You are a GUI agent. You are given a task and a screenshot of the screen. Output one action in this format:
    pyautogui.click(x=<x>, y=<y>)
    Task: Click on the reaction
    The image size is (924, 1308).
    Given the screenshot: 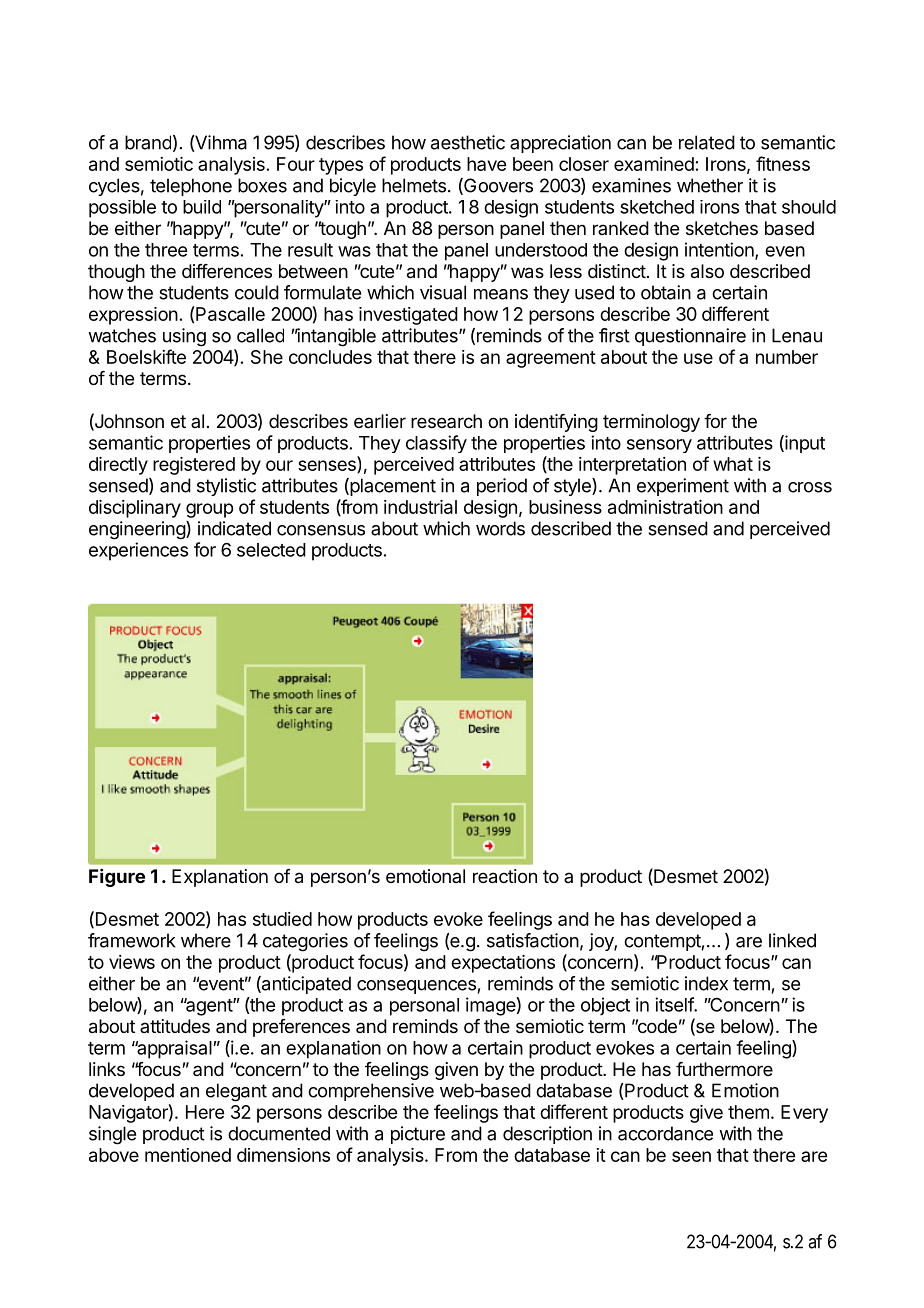 What is the action you would take?
    pyautogui.click(x=505, y=876)
